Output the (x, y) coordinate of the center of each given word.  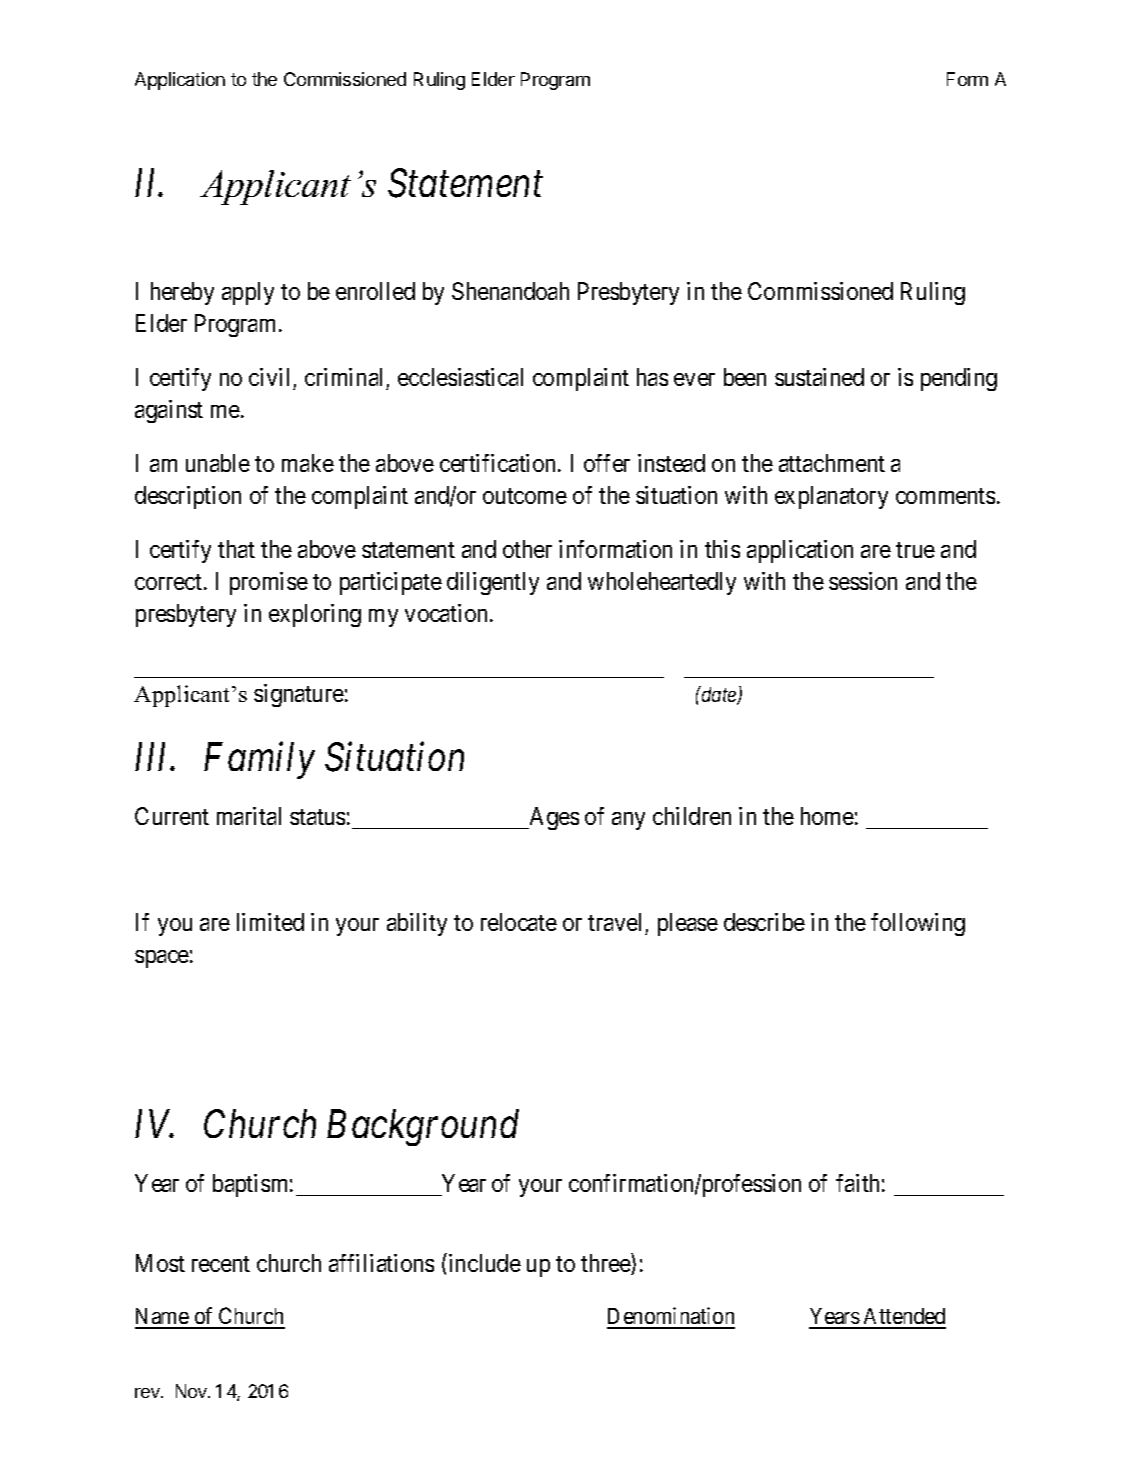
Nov (192, 1391)
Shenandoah (510, 291)
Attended (903, 1318)
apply (248, 293)
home (827, 816)
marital (249, 816)
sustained (819, 377)
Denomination (671, 1317)
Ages (553, 818)
